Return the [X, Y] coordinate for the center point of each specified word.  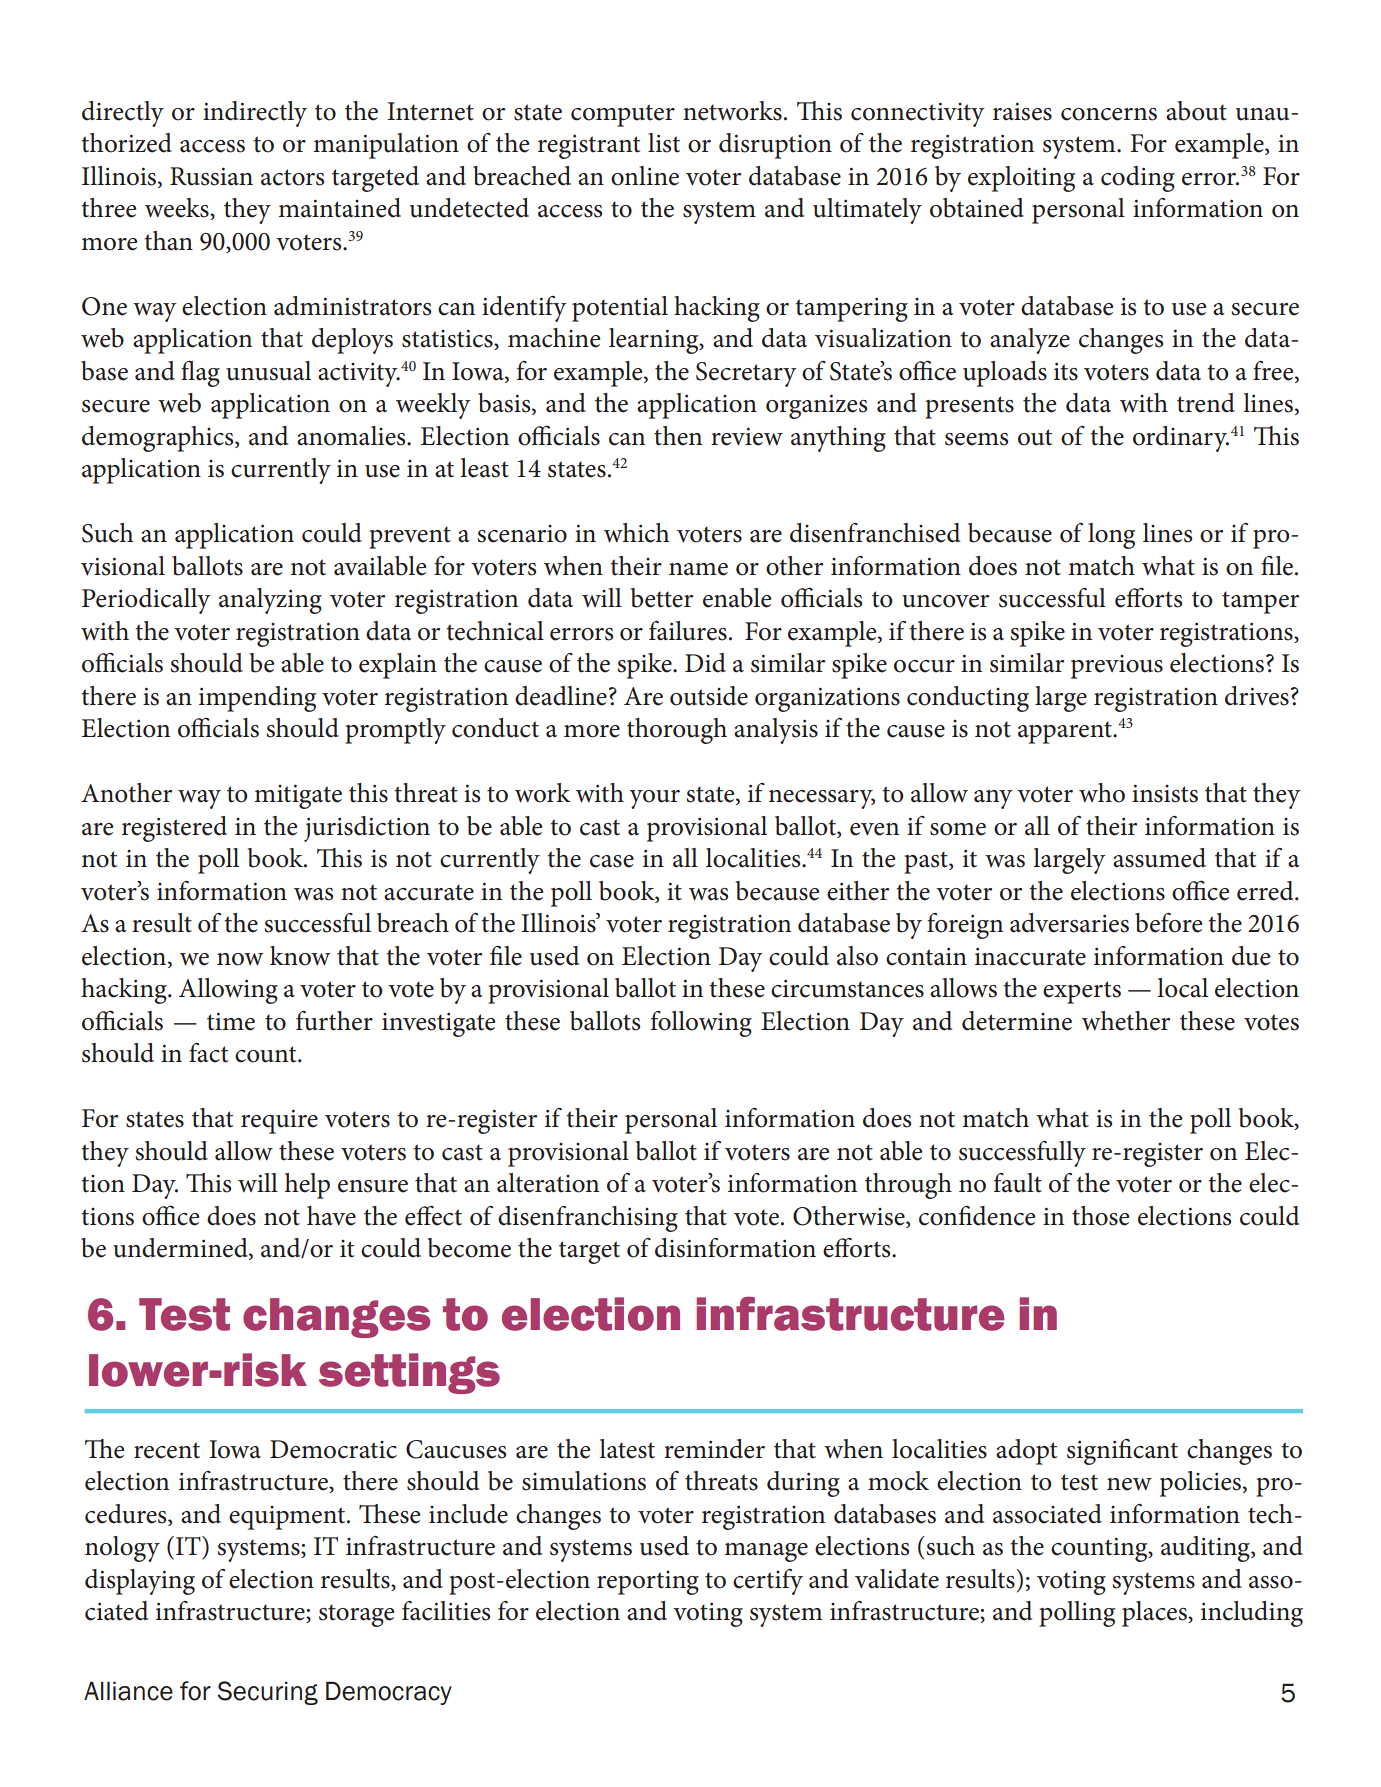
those [1100, 1216]
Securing [267, 1693]
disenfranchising [588, 1219]
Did [705, 663]
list [664, 143]
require [279, 1121]
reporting [648, 1583]
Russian [211, 176]
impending [257, 699]
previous [1117, 667]
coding [1138, 179]
